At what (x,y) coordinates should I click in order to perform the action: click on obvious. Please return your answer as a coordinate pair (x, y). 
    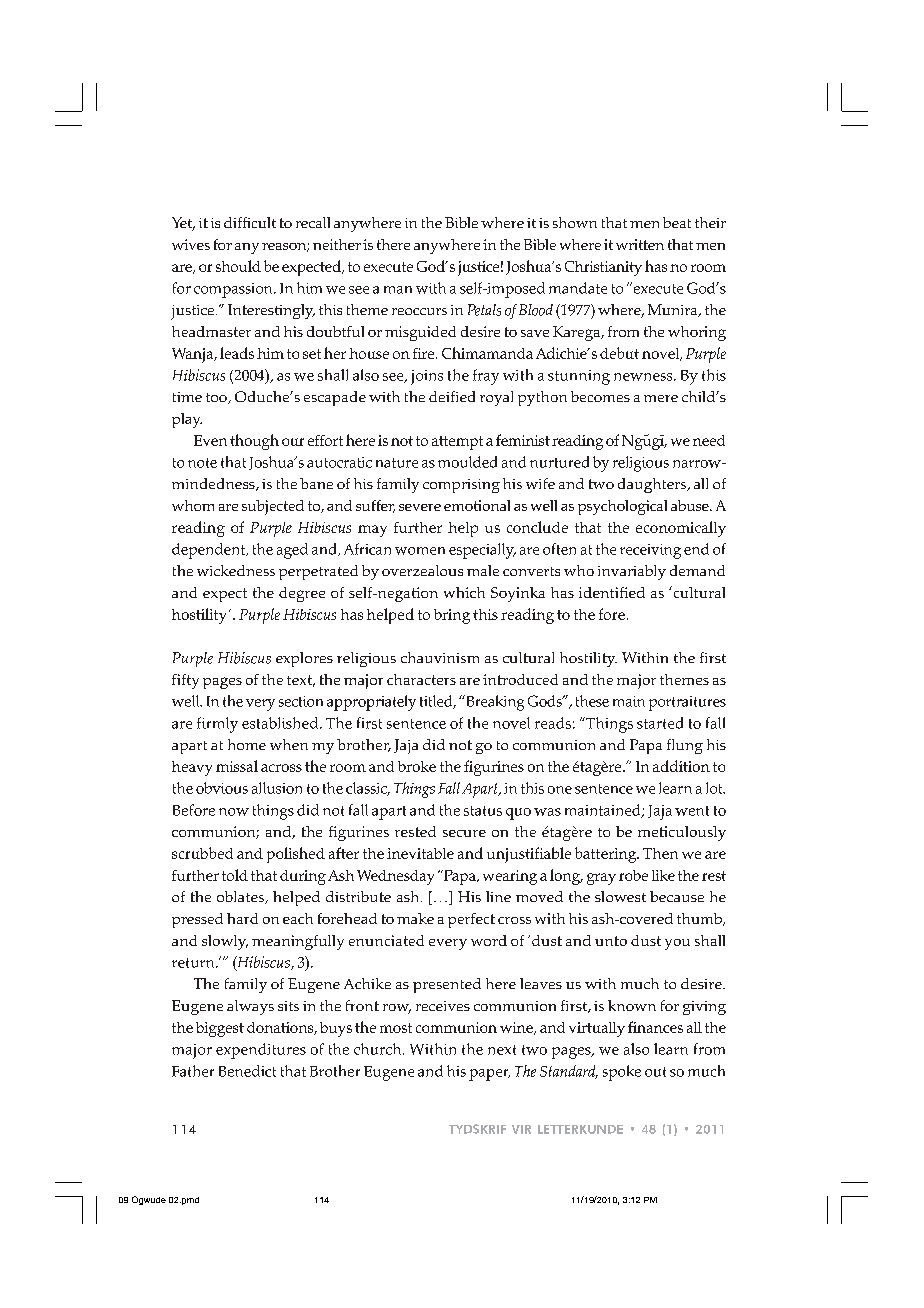
    Looking at the image, I should click on (222, 788).
